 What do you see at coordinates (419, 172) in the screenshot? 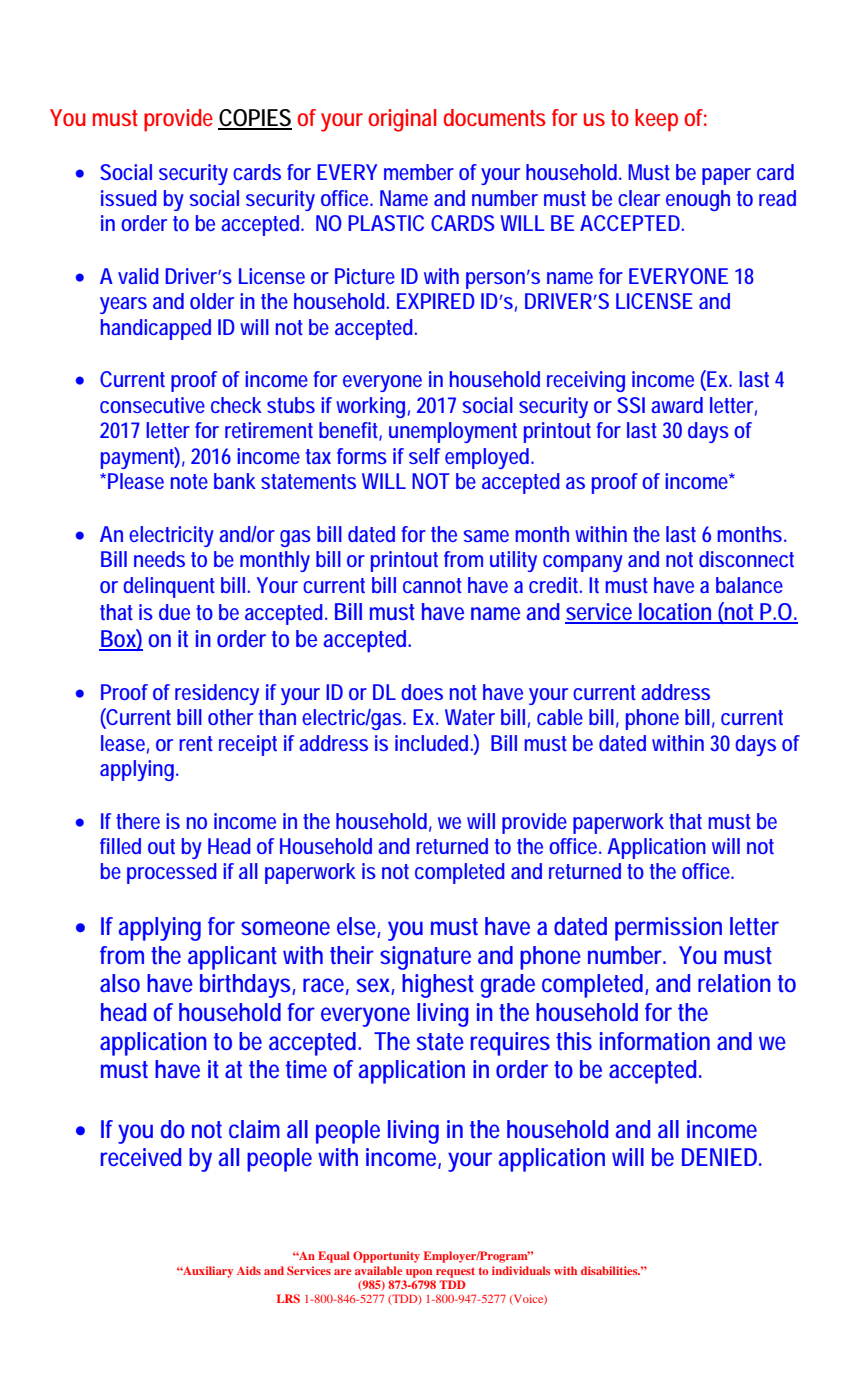
I see `member` at bounding box center [419, 172].
